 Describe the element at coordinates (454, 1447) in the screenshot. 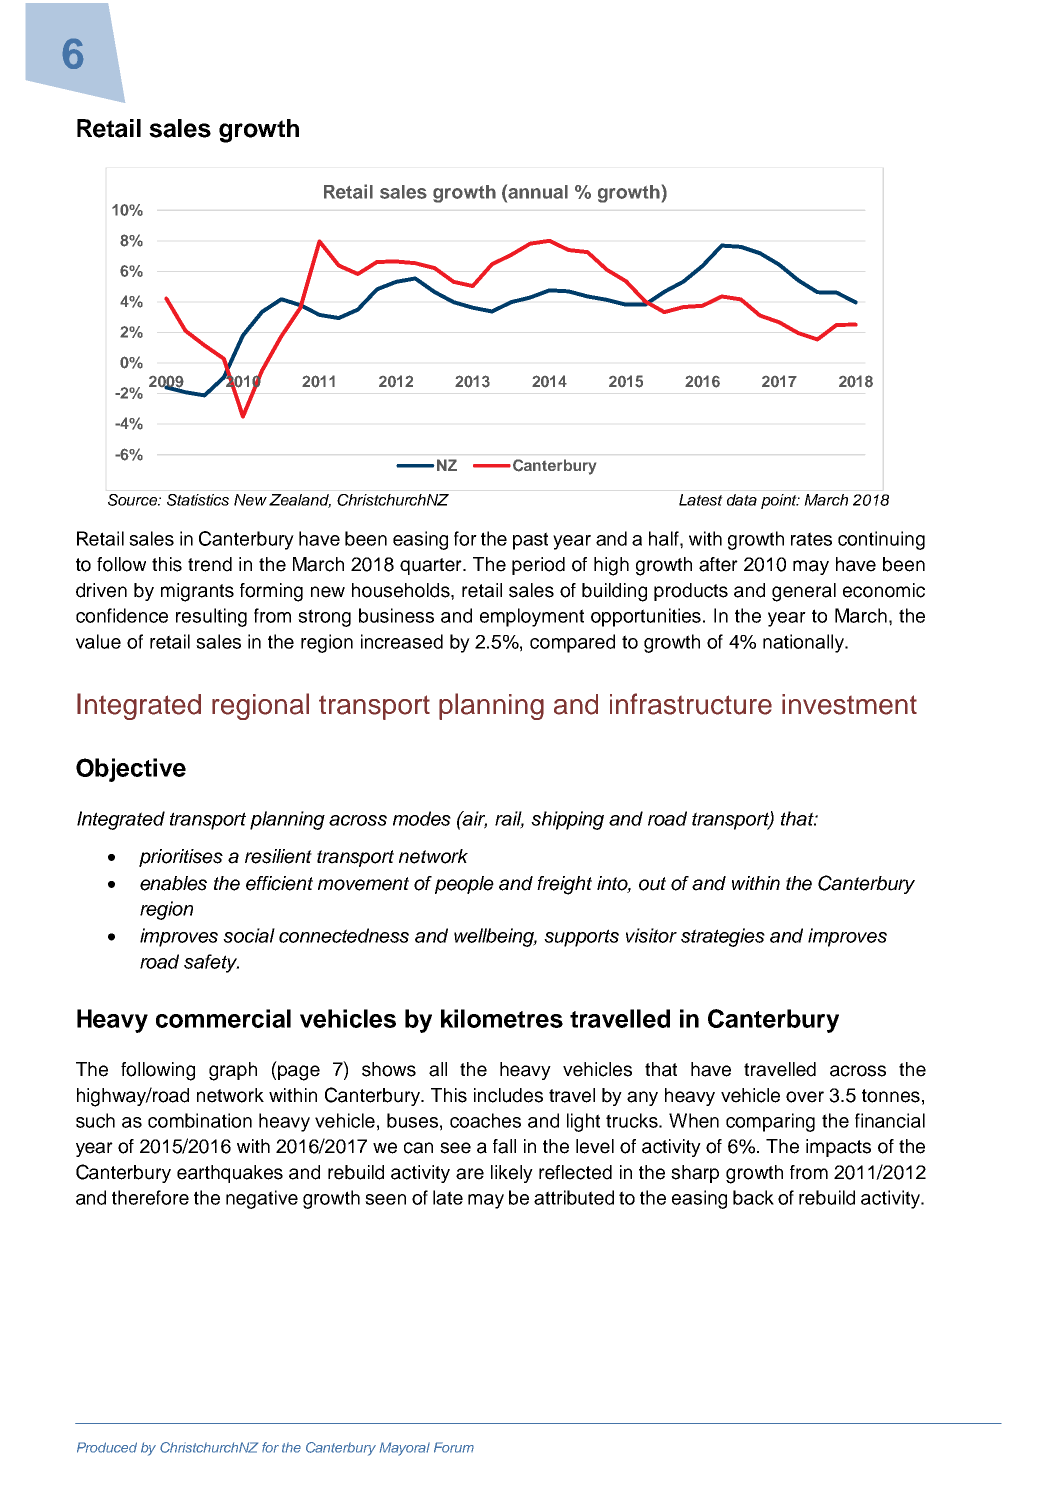

I see `Forum` at that location.
